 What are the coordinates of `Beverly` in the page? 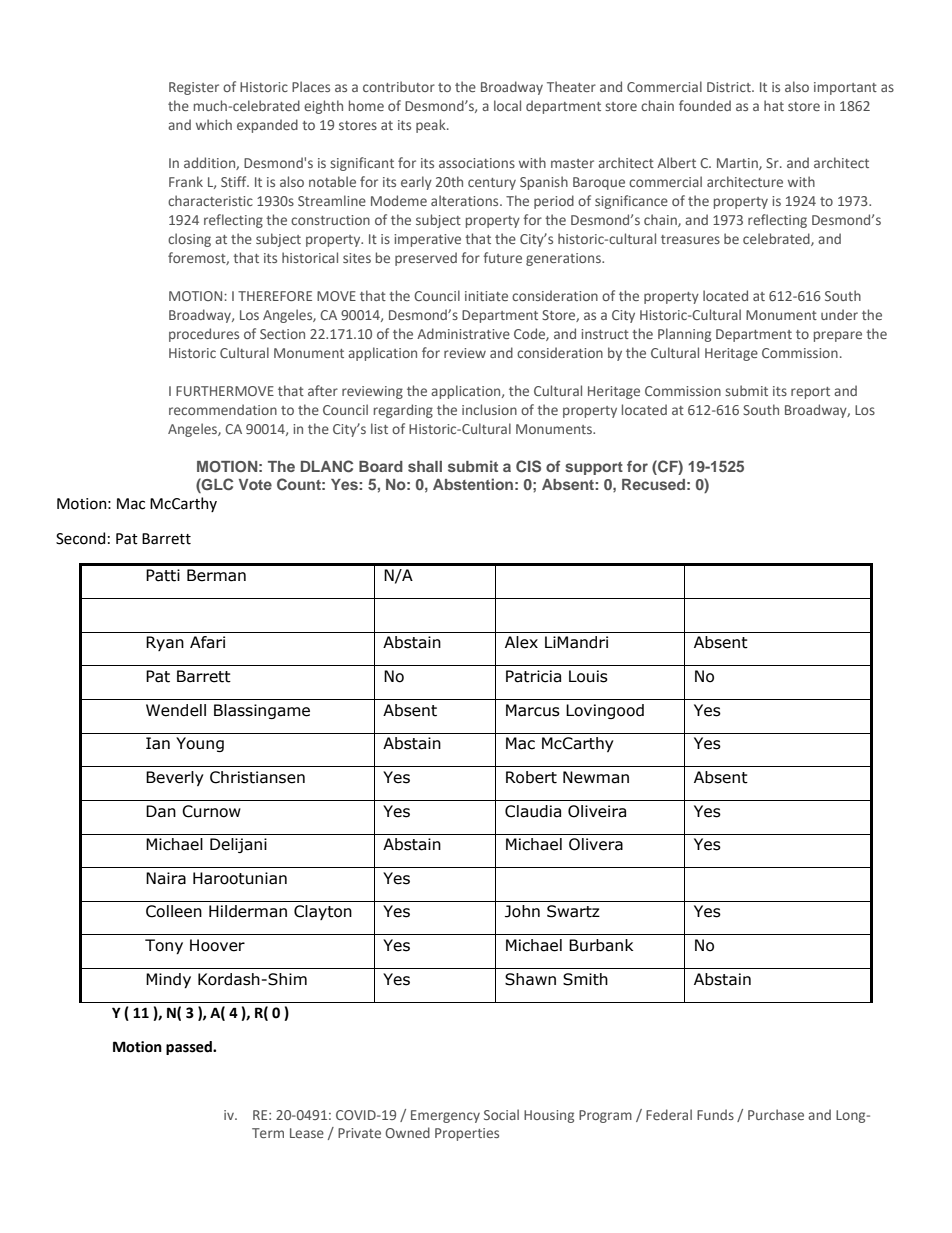 It's located at (175, 778).
